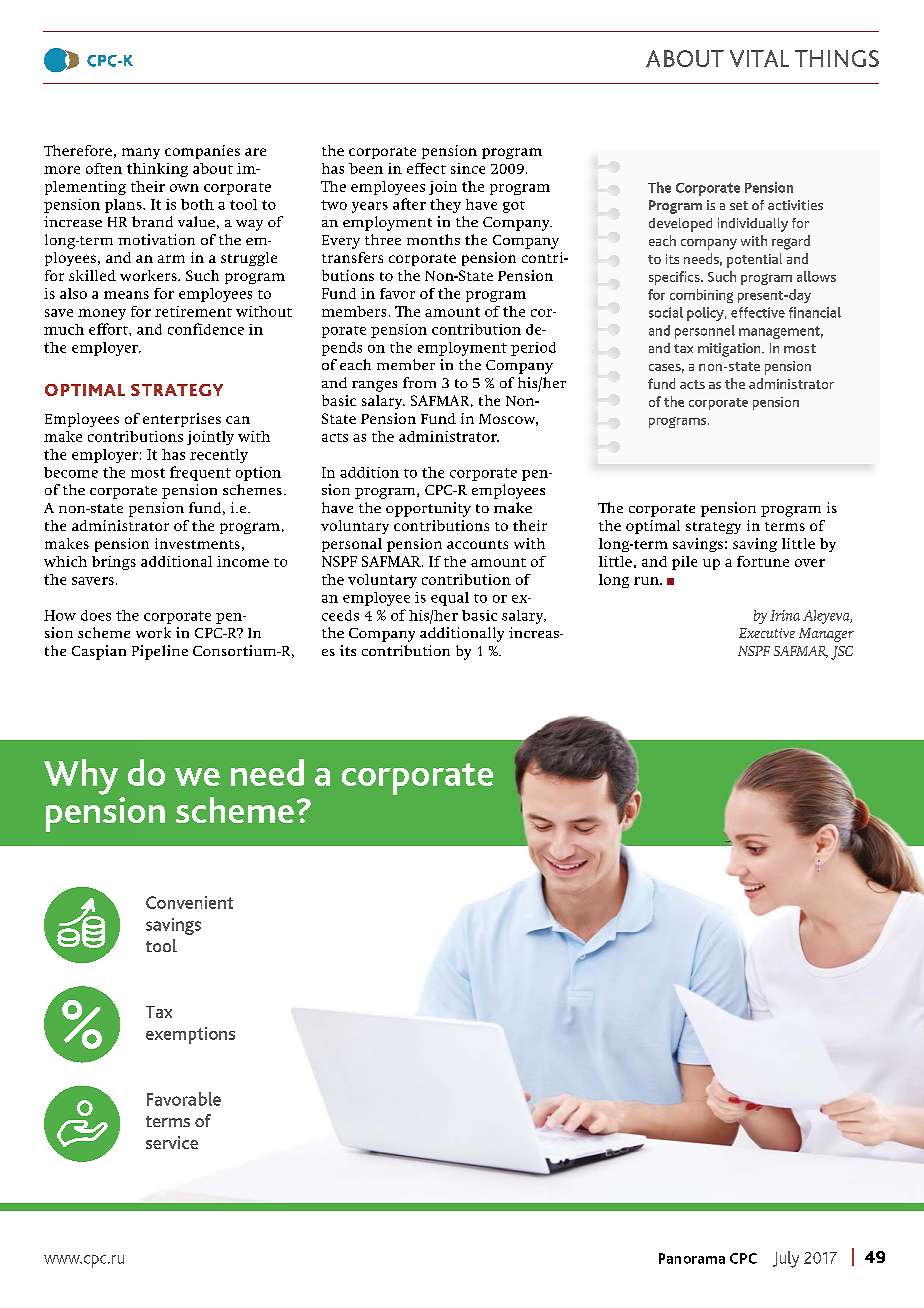 Image resolution: width=924 pixels, height=1308 pixels. What do you see at coordinates (786, 1259) in the document?
I see `July` at bounding box center [786, 1259].
